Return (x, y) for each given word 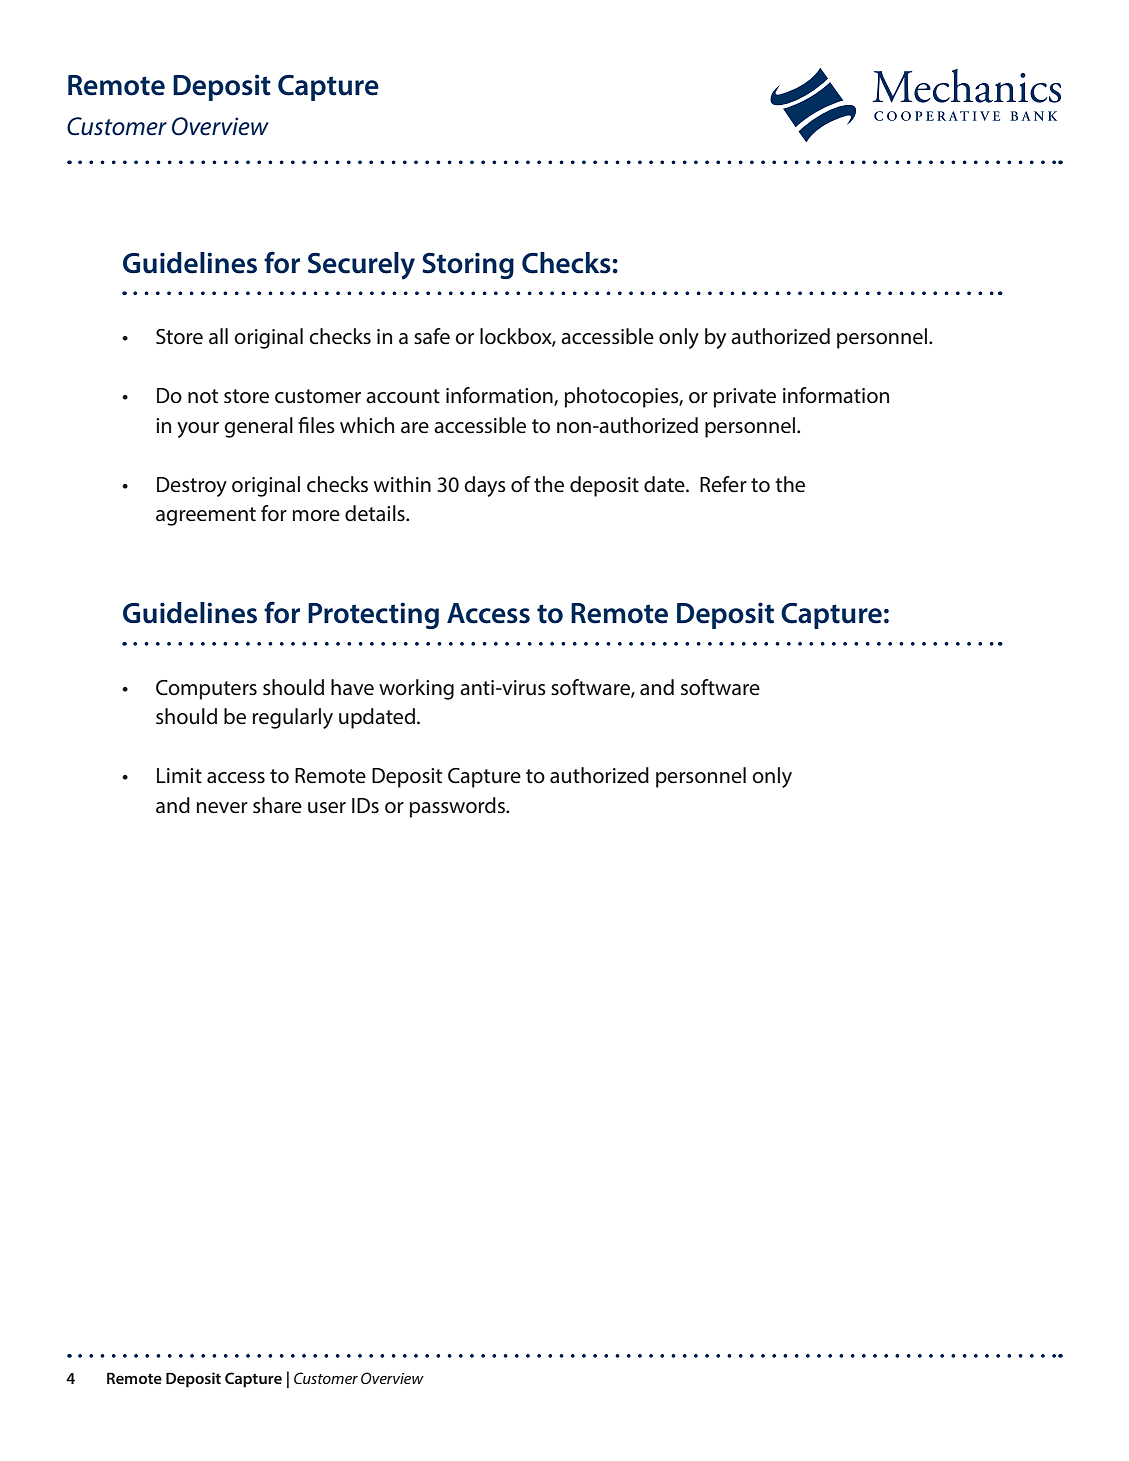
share (277, 805)
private (745, 398)
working (416, 689)
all (218, 336)
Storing (468, 265)
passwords (458, 807)
